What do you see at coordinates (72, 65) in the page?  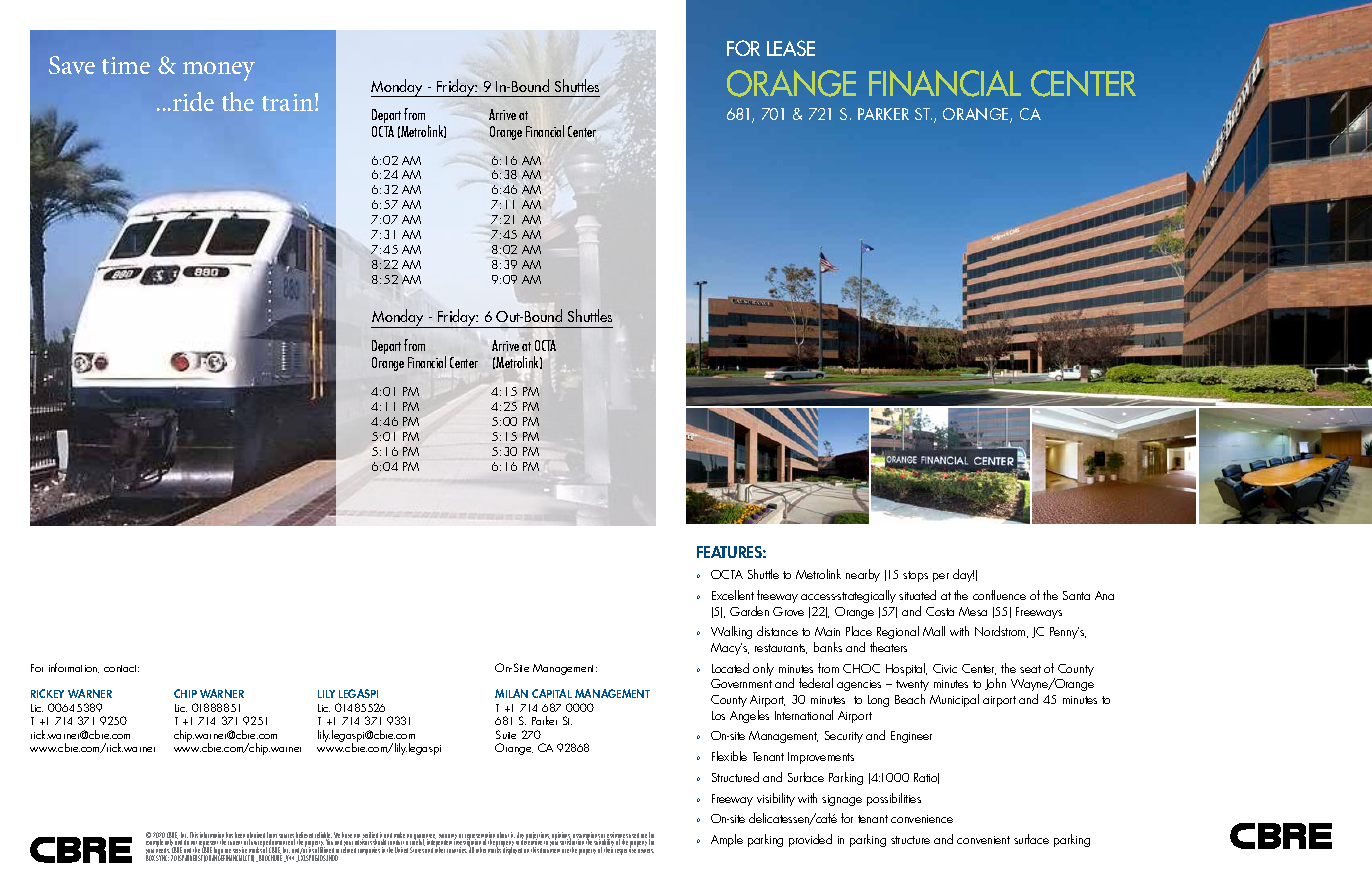 I see `Save` at bounding box center [72, 65].
